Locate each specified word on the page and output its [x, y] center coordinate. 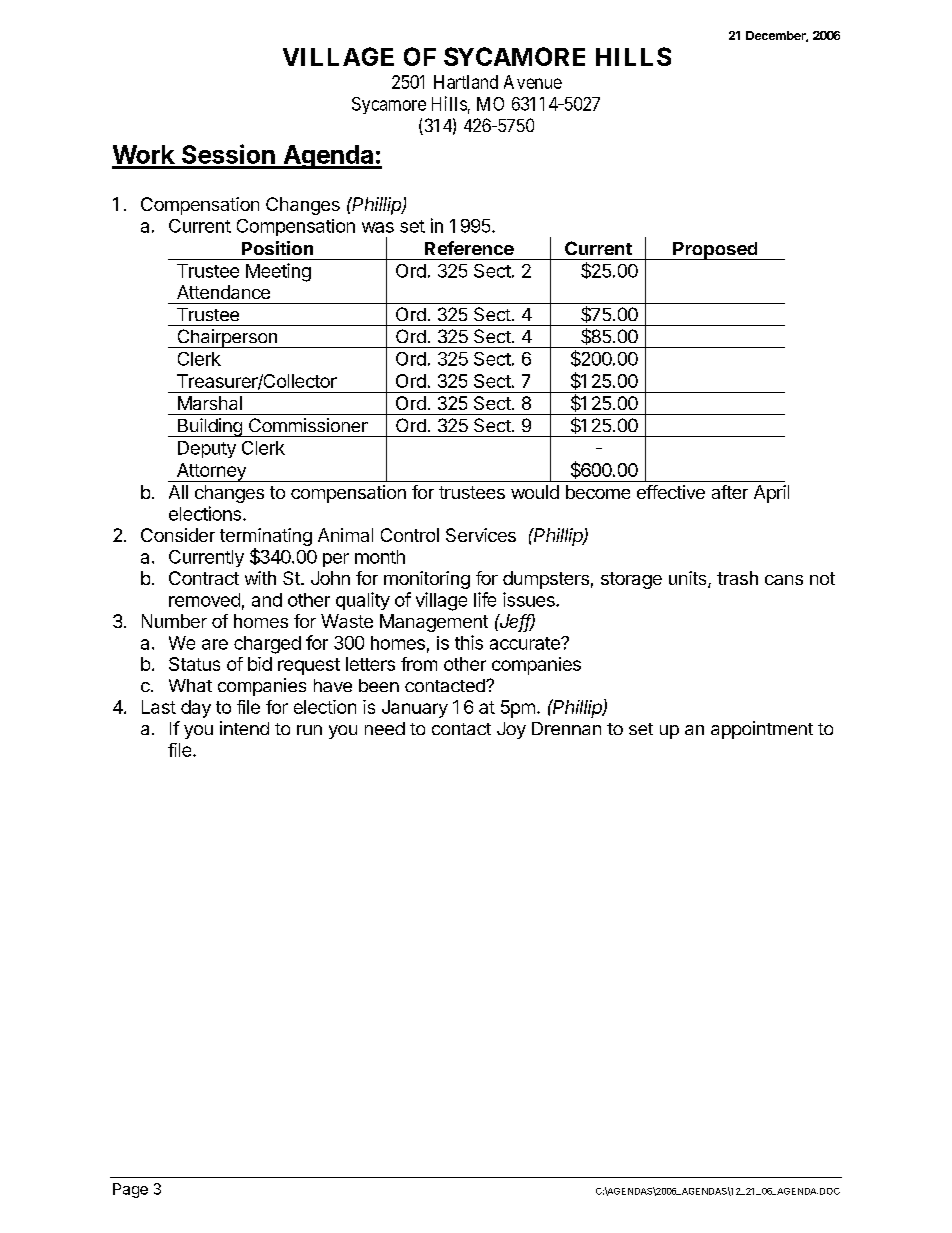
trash [737, 578]
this [469, 642]
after [730, 492]
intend [244, 728]
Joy [511, 730]
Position [277, 248]
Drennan [566, 728]
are [215, 644]
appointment [762, 730]
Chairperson [227, 338]
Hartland [466, 82]
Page [130, 1190]
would [535, 492]
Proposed [715, 251]
